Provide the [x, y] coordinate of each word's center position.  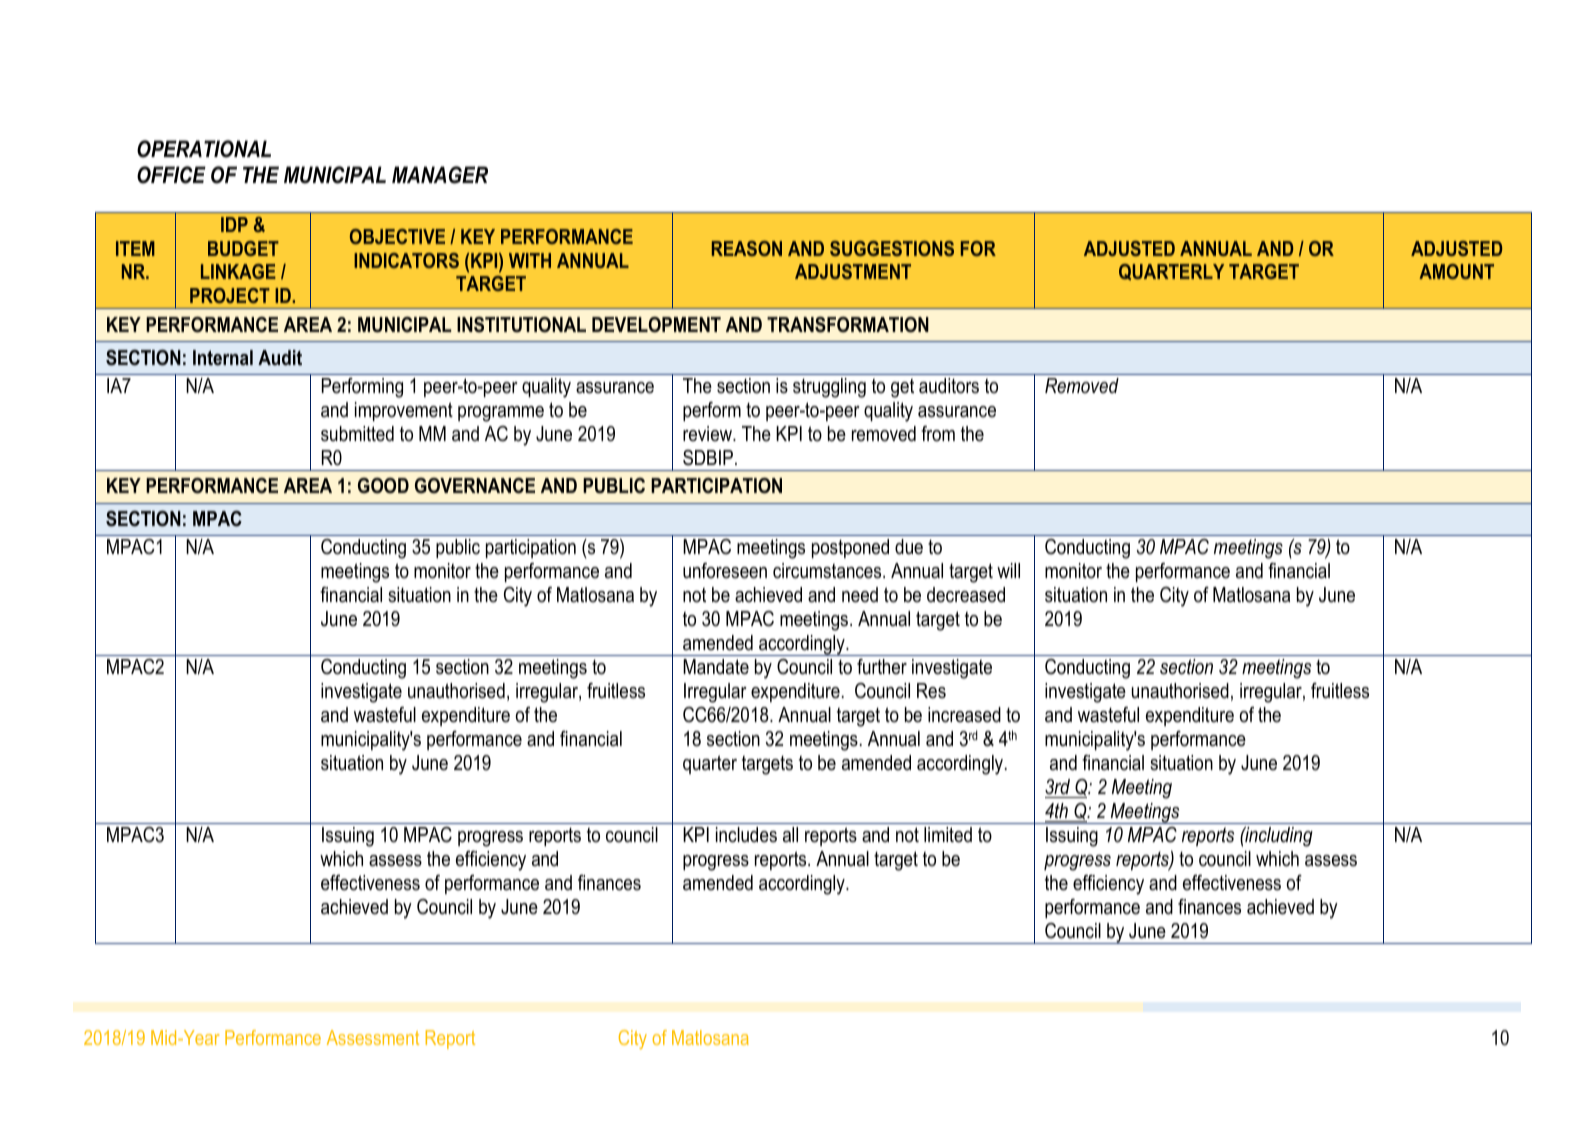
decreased [966, 595]
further [882, 667]
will [1008, 570]
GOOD [383, 486]
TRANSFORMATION [848, 325]
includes [746, 835]
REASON [747, 248]
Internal [223, 358]
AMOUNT [1456, 271]
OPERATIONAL [204, 149]
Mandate [716, 667]
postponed [850, 548]
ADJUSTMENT [853, 271]
